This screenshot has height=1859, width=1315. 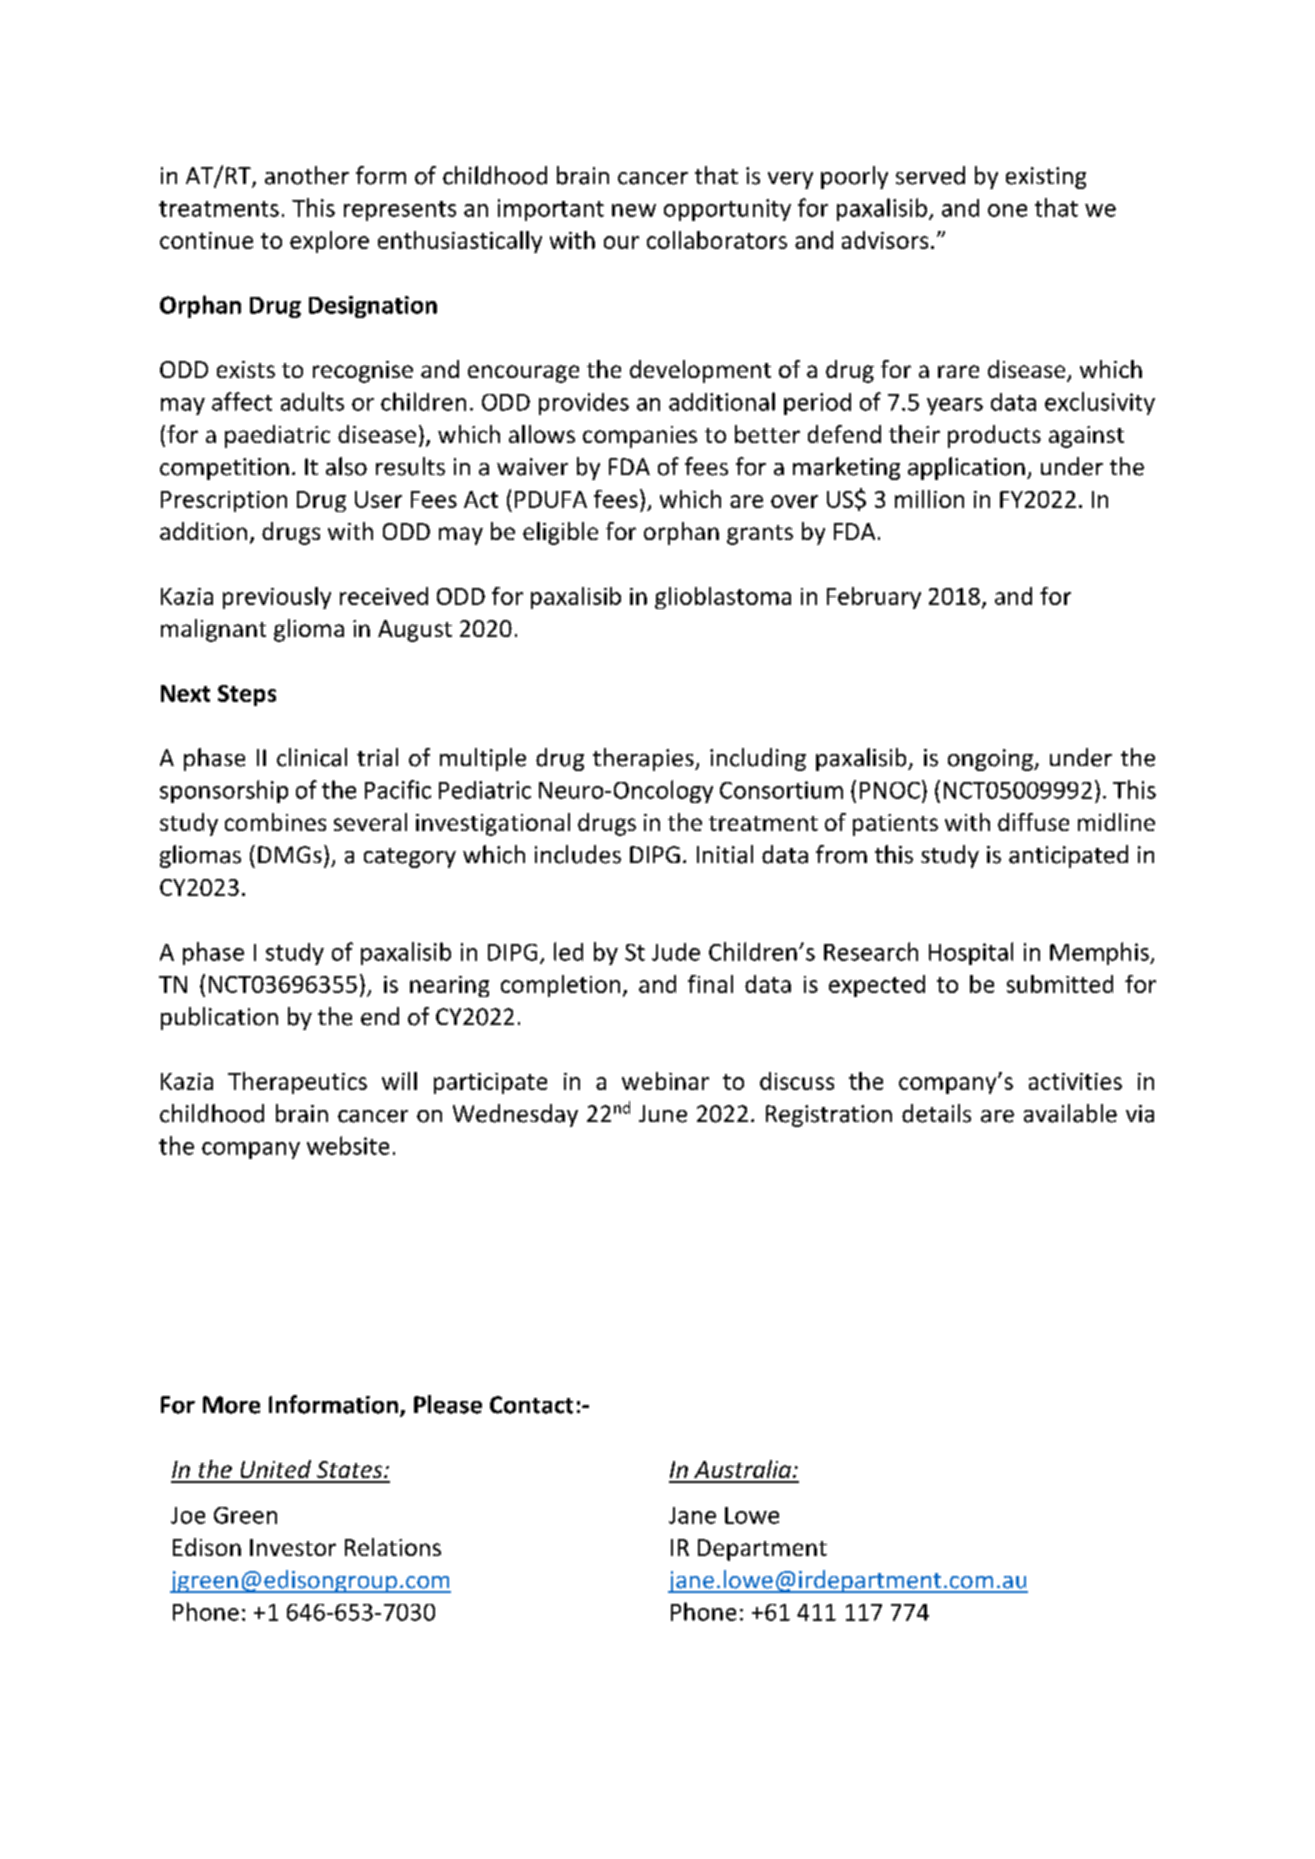 What do you see at coordinates (1068, 856) in the screenshot?
I see `anticipated` at bounding box center [1068, 856].
